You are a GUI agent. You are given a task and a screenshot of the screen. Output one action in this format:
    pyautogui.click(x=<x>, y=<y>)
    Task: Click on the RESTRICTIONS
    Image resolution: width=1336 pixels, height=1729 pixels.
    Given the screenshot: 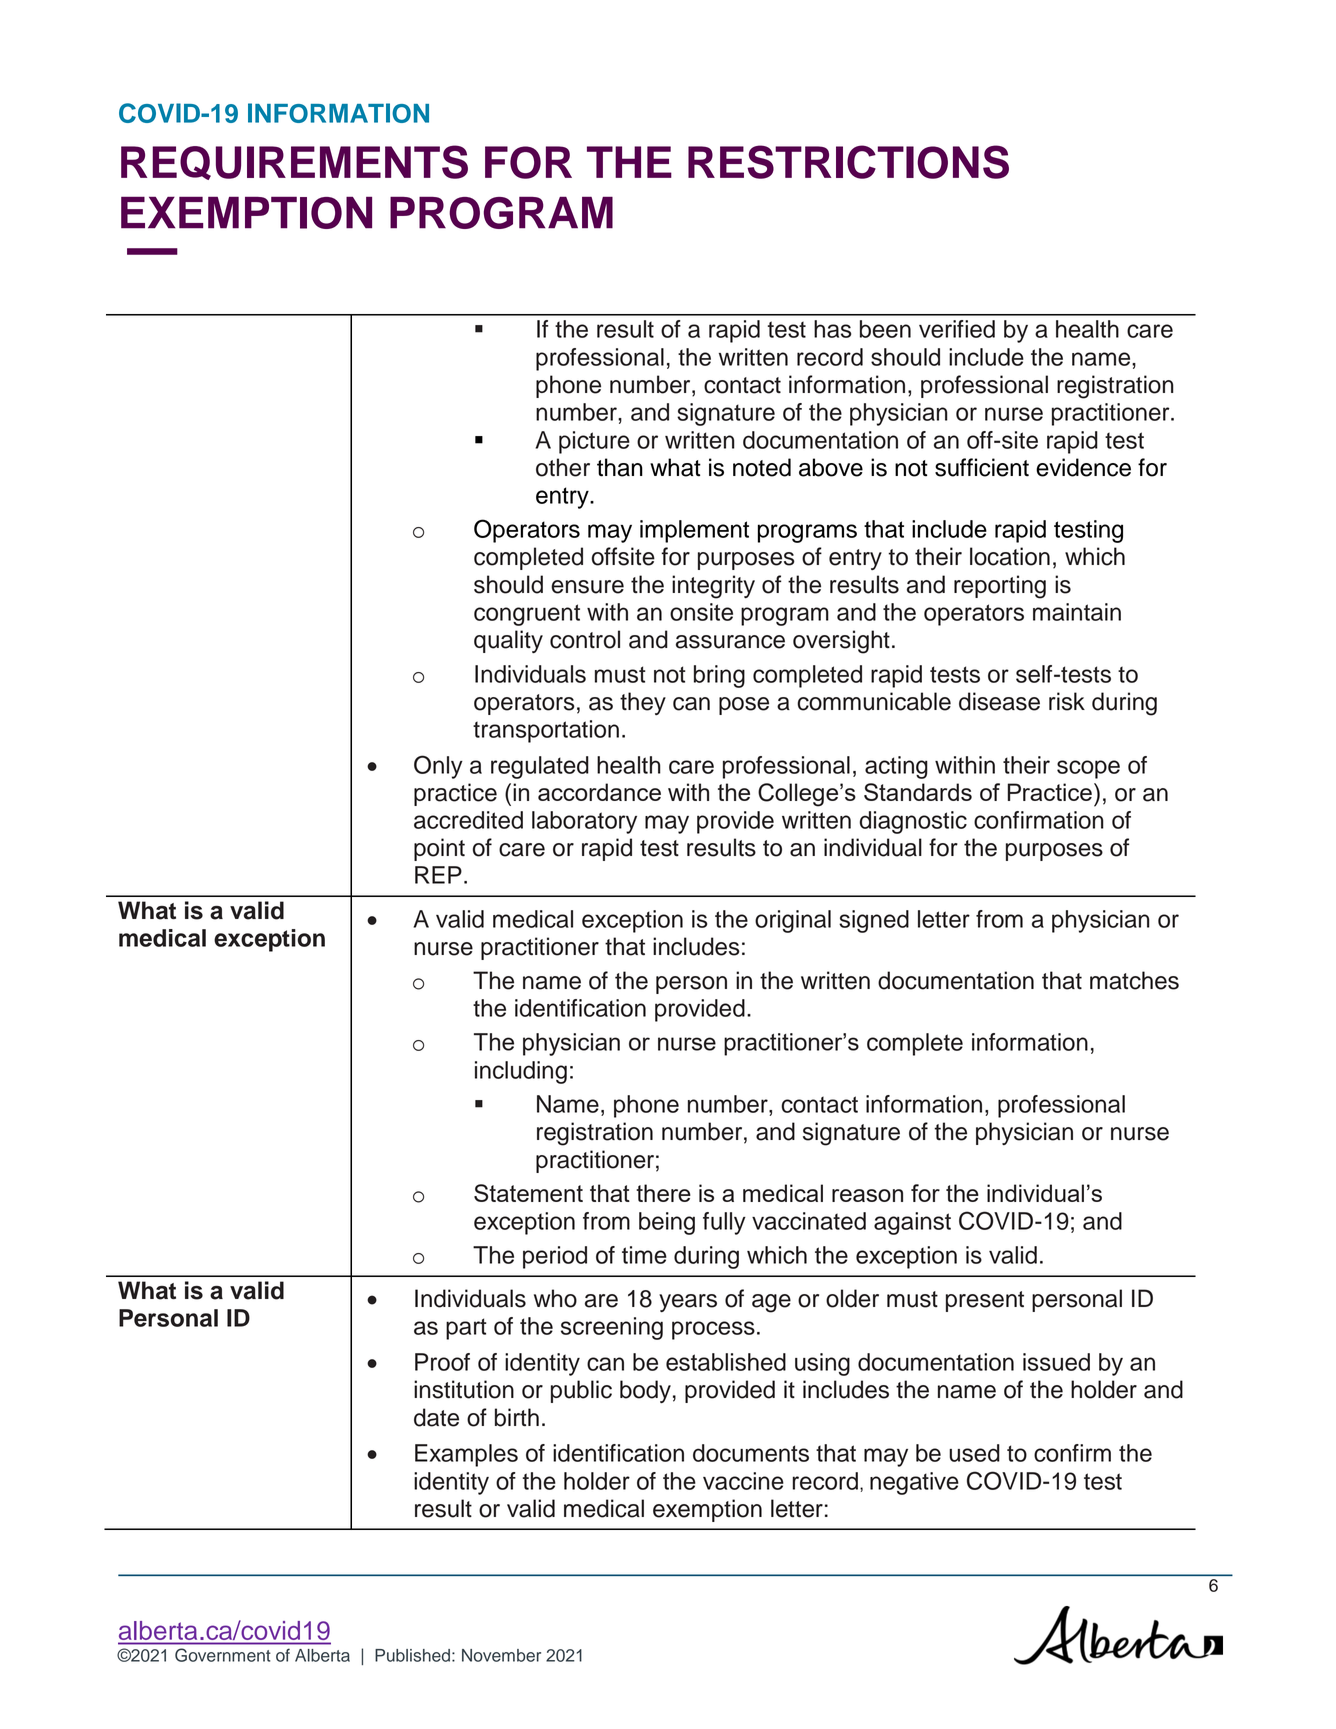 What is the action you would take?
    pyautogui.click(x=848, y=162)
